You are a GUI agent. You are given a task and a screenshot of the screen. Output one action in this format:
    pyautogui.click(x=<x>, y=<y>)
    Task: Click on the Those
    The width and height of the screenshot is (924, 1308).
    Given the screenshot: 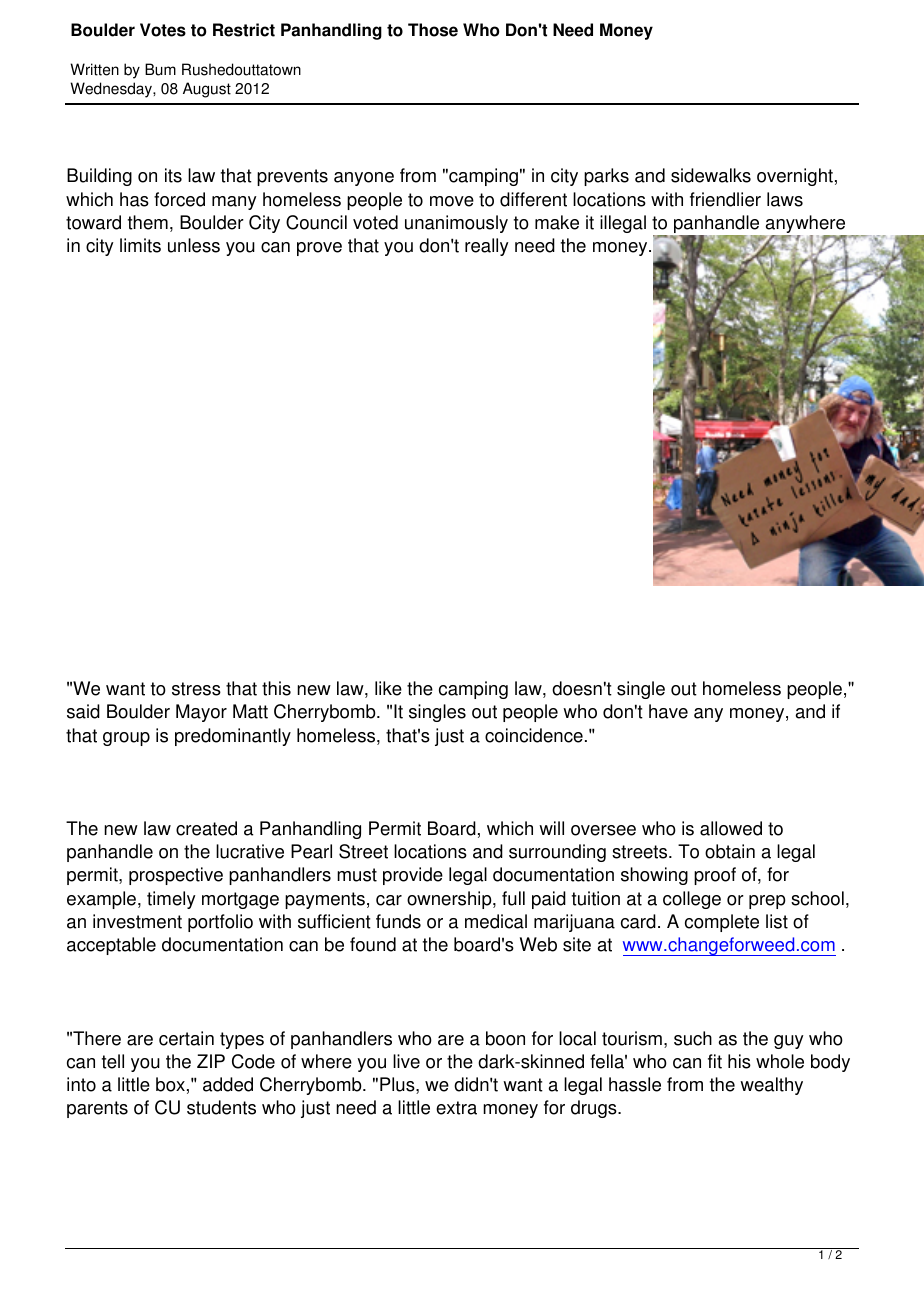 What is the action you would take?
    pyautogui.click(x=433, y=30)
